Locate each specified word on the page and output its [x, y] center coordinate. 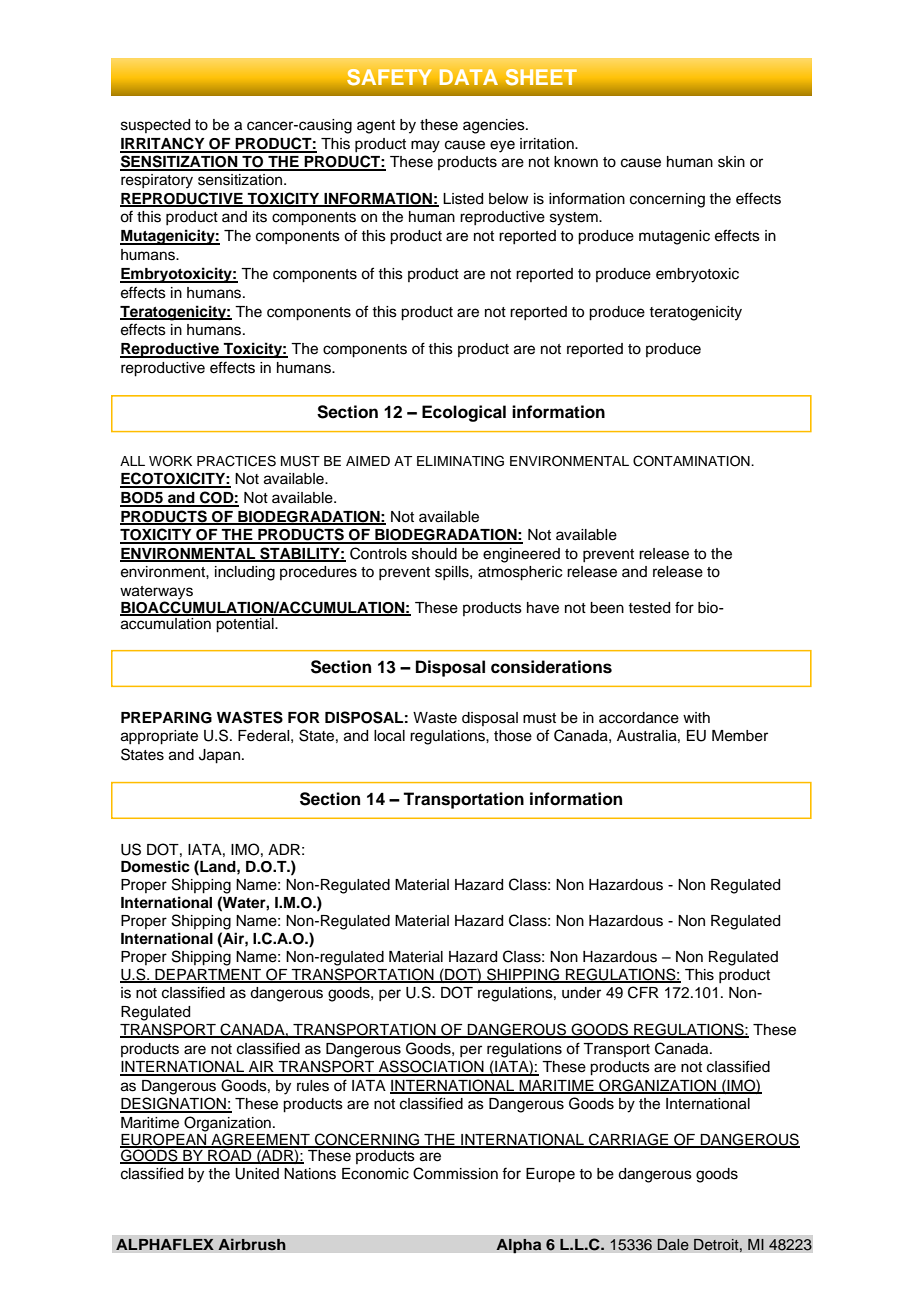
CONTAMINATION [692, 461]
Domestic [155, 866]
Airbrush [252, 1244]
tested [649, 608]
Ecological [464, 413]
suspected [155, 126]
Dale [673, 1244]
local [389, 736]
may [425, 146]
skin [731, 162]
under [581, 993]
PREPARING [166, 718]
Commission [455, 1173]
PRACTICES [236, 461]
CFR [643, 992]
